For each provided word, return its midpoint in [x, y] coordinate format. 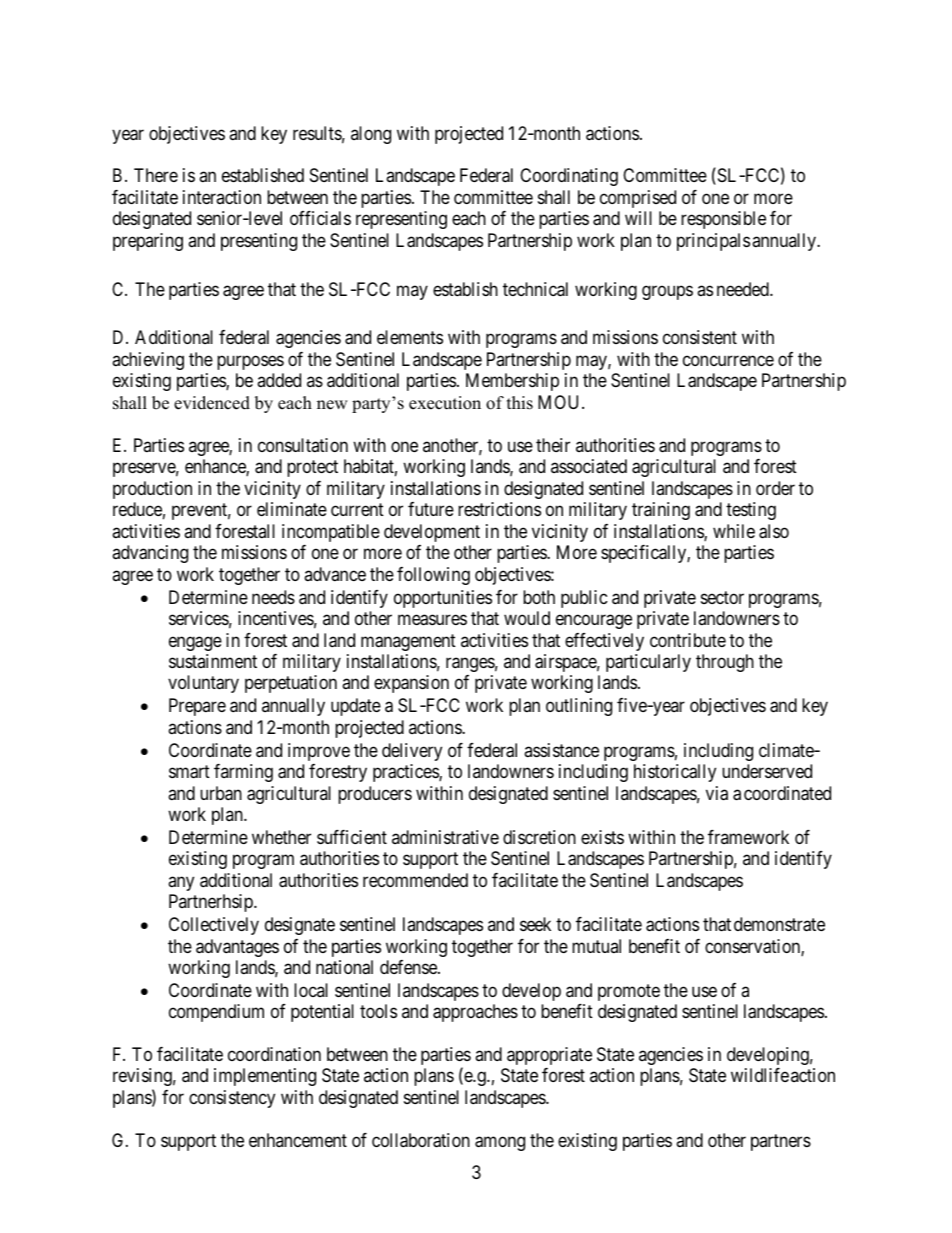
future [431, 509]
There [156, 175]
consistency [232, 1099]
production [152, 490]
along [371, 135]
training [661, 511]
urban [221, 793]
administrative [445, 837]
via [717, 793]
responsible [723, 220]
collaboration [421, 1140]
